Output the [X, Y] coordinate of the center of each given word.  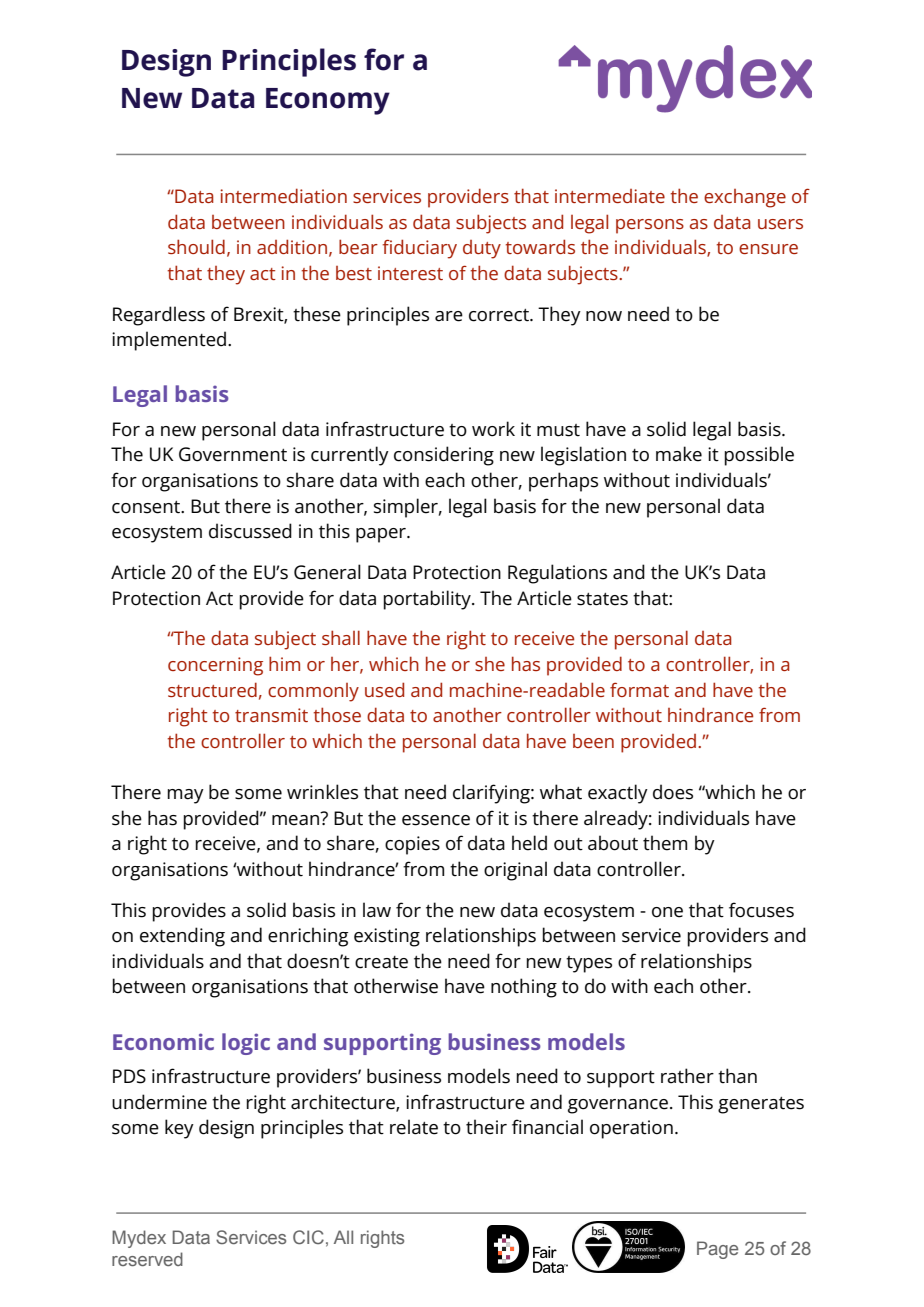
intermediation [283, 195]
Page [717, 1250]
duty [482, 249]
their [486, 1127]
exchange [745, 198]
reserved [147, 1259]
